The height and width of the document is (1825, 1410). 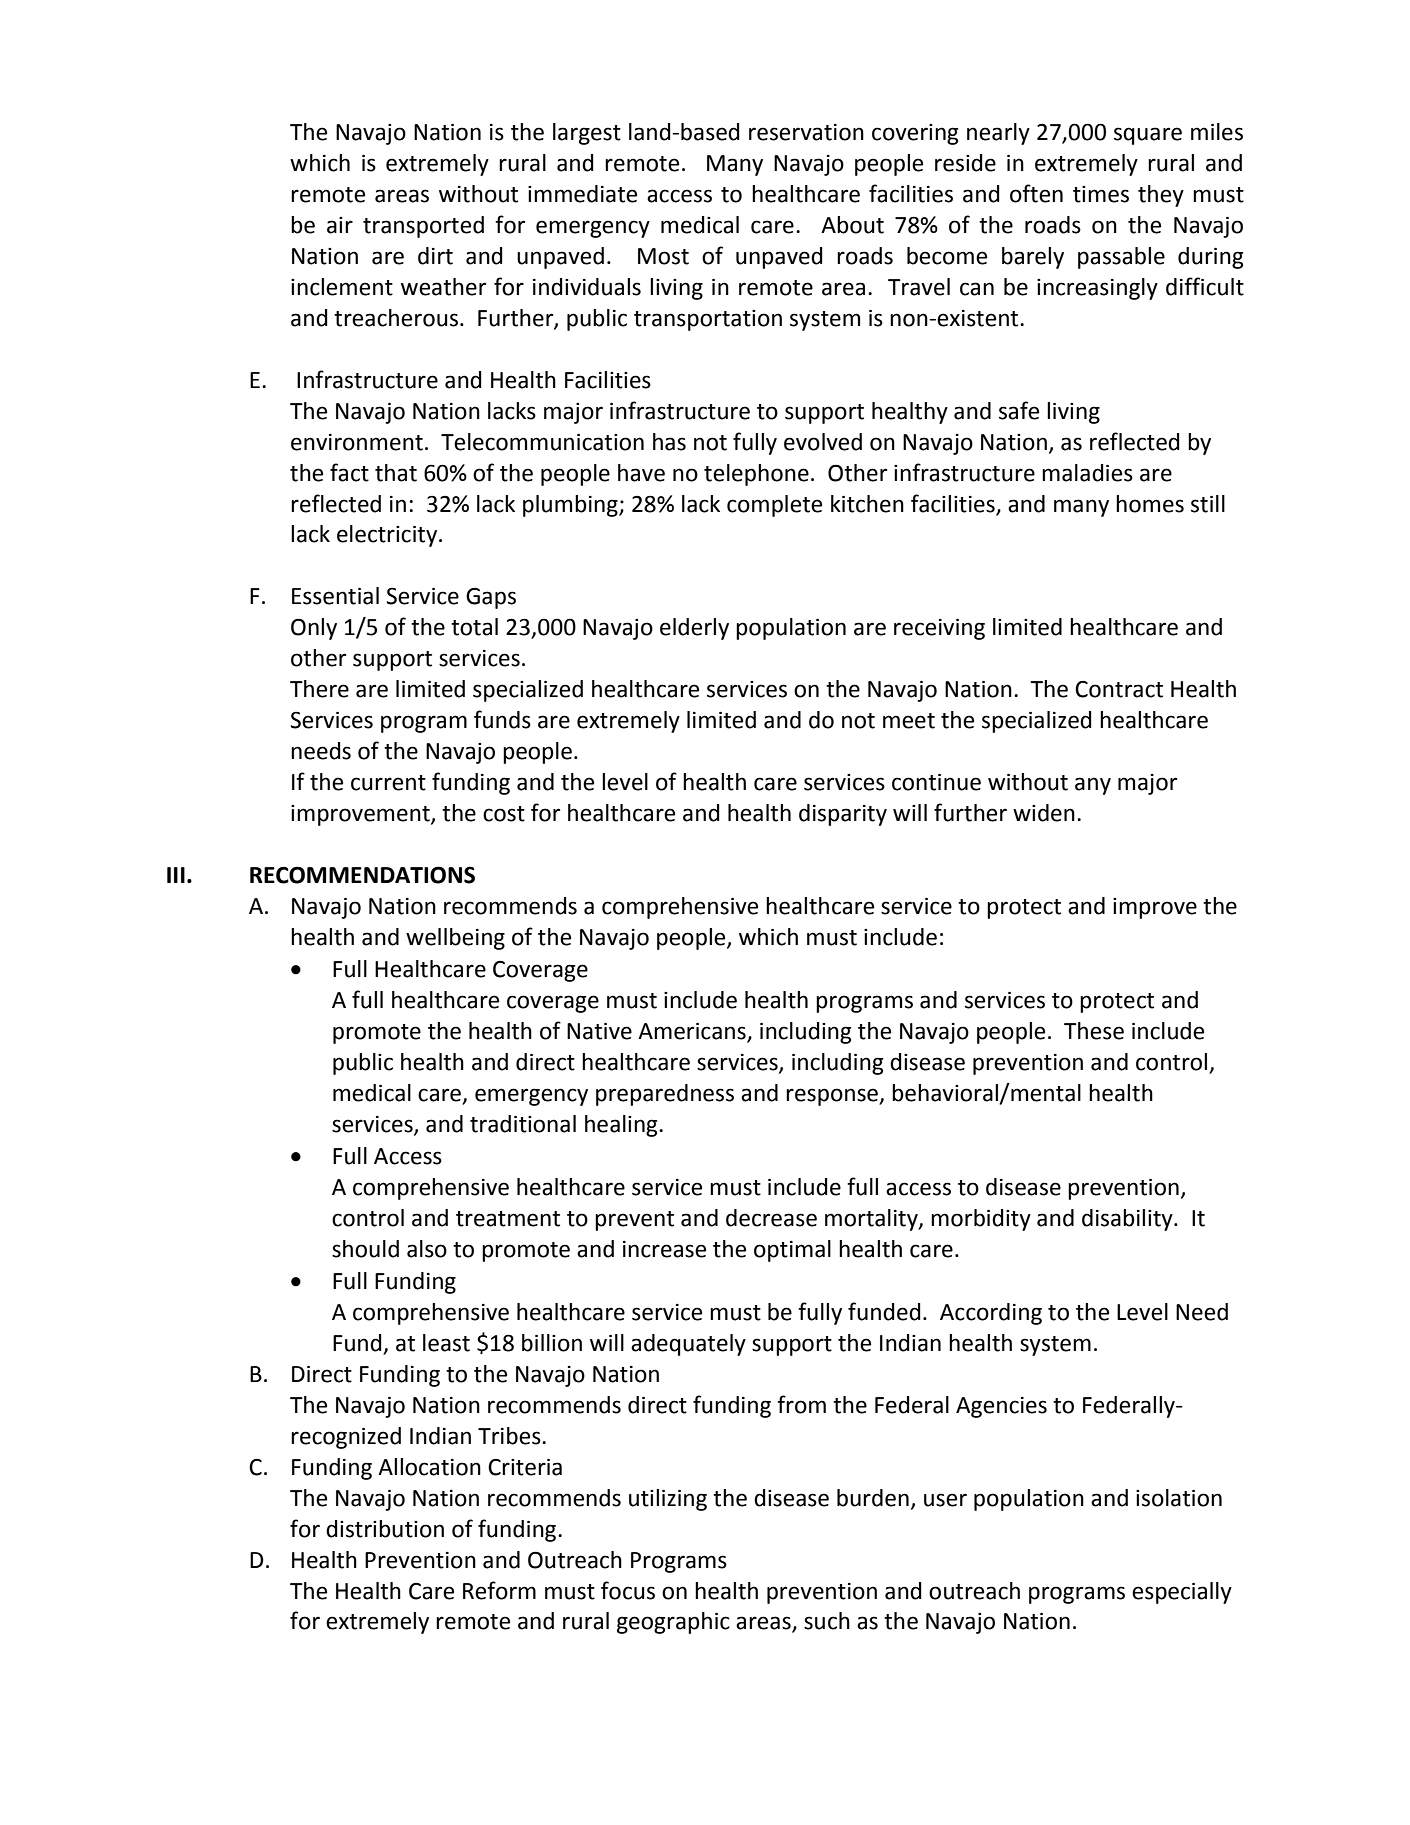 What do you see at coordinates (314, 629) in the document?
I see `Only` at bounding box center [314, 629].
